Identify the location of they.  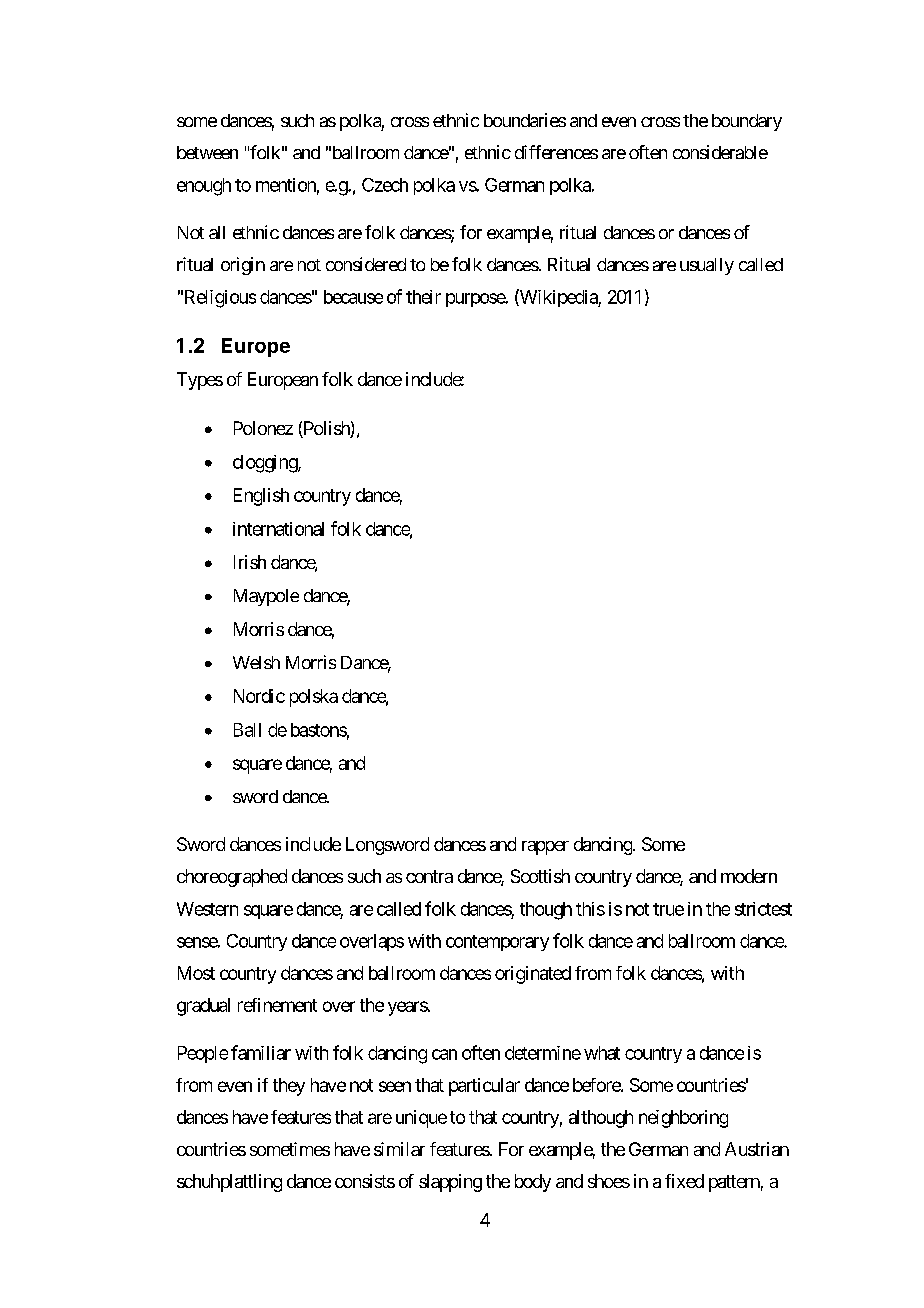
(289, 1087).
